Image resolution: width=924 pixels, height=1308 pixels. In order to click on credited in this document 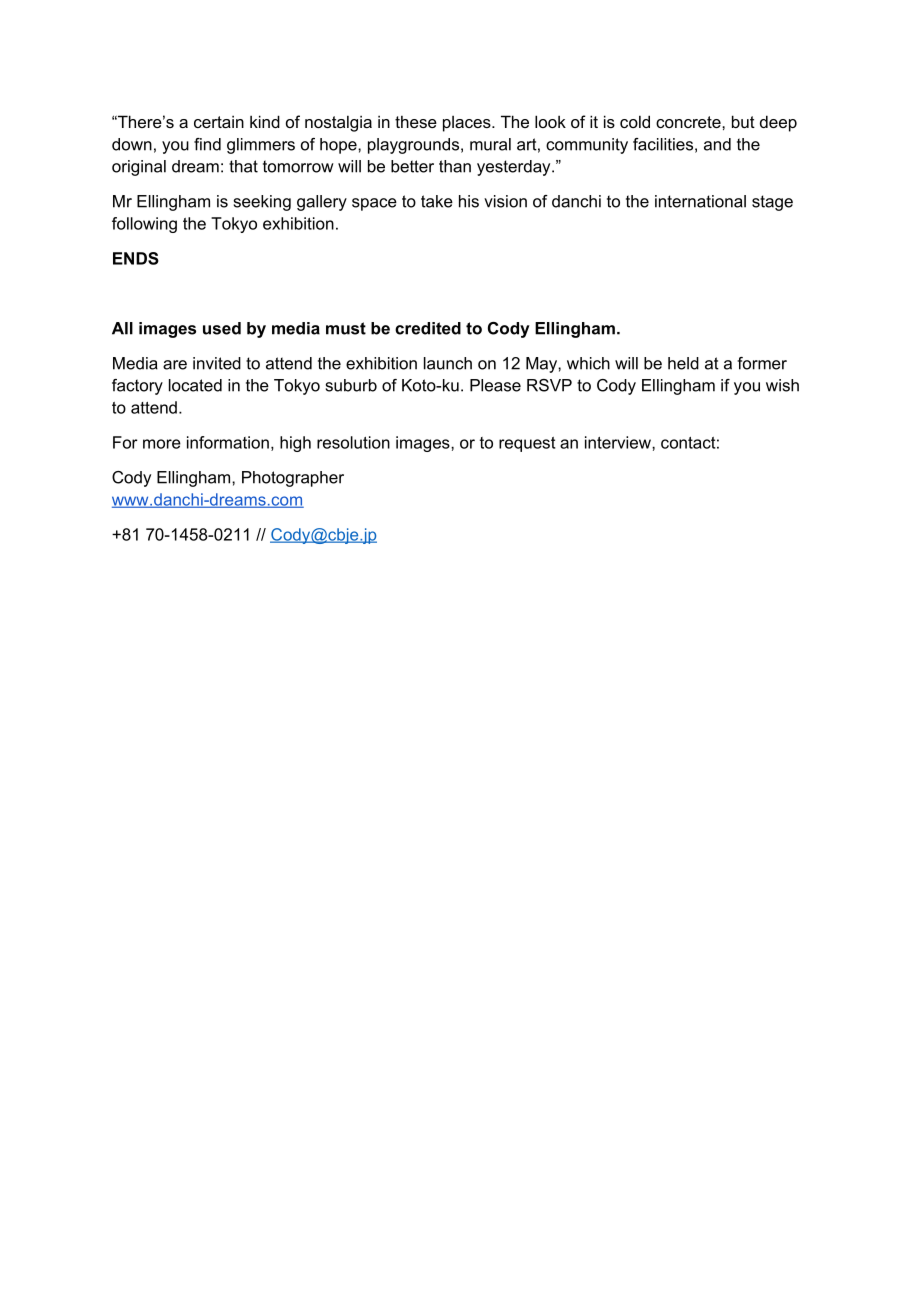, I will do `click(428, 328)`.
